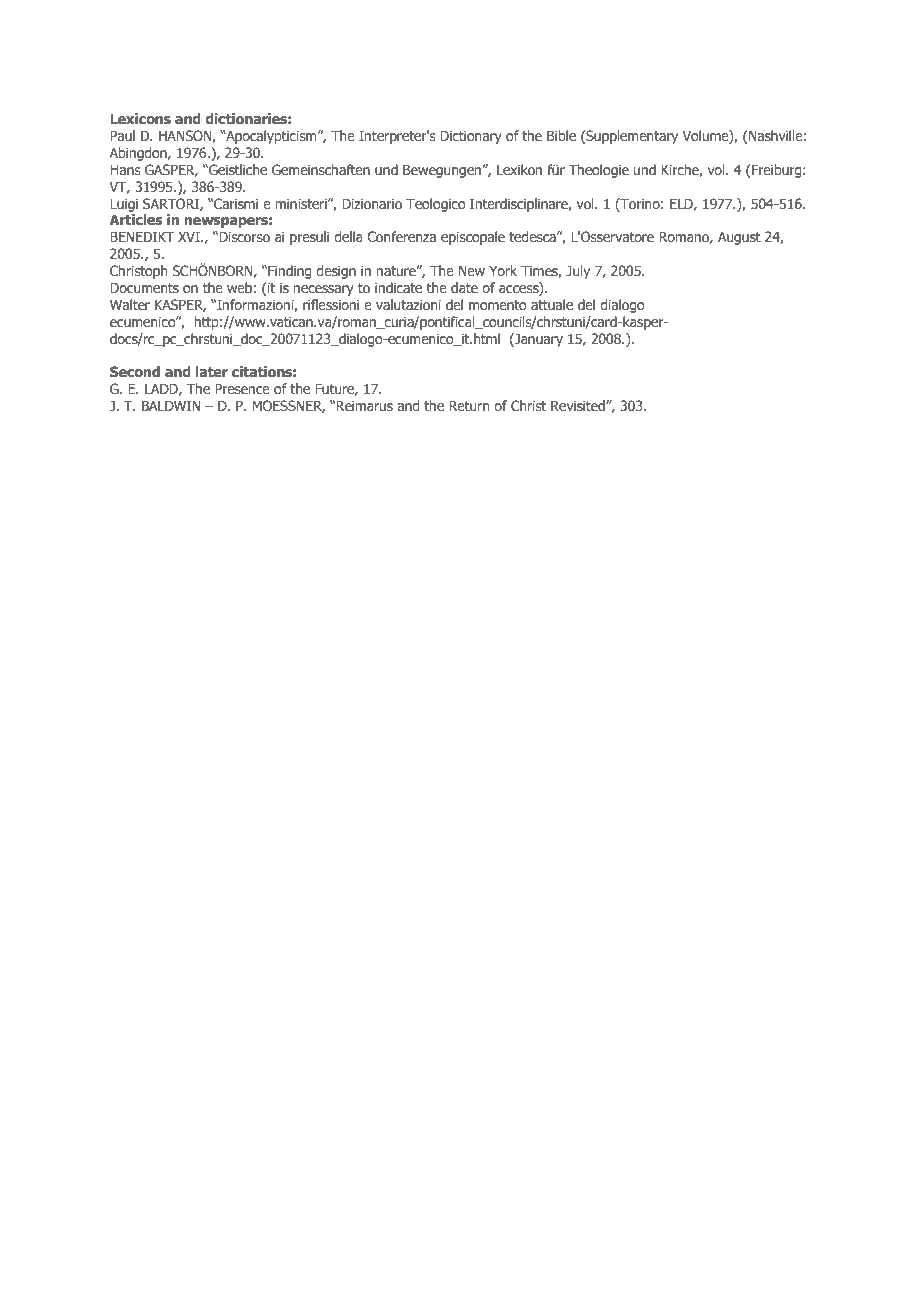 The width and height of the screenshot is (924, 1308). What do you see at coordinates (190, 236) in the screenshot?
I see `XVI` at bounding box center [190, 236].
